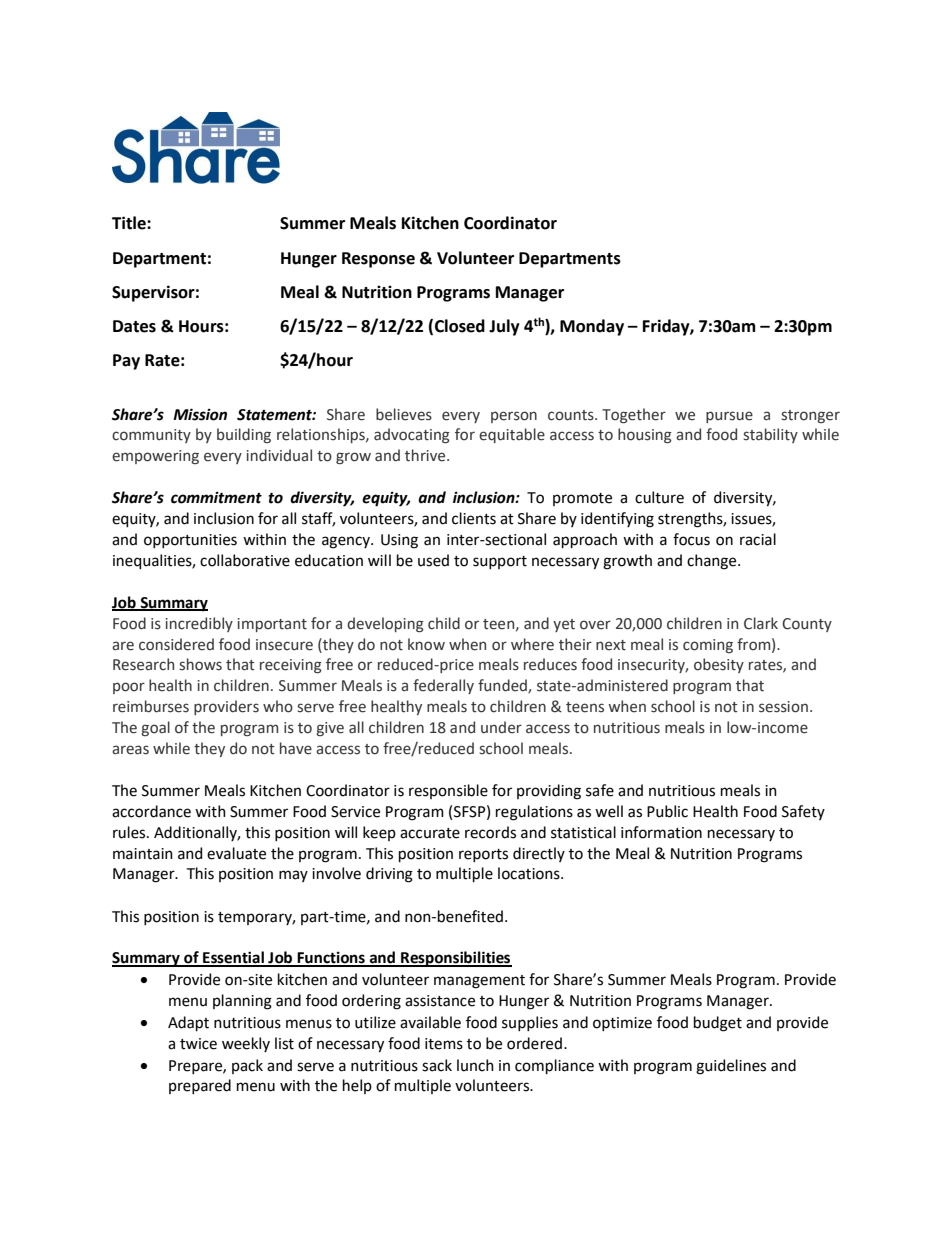 Image resolution: width=952 pixels, height=1233 pixels. Describe the element at coordinates (236, 853) in the page. I see `evaluate` at that location.
